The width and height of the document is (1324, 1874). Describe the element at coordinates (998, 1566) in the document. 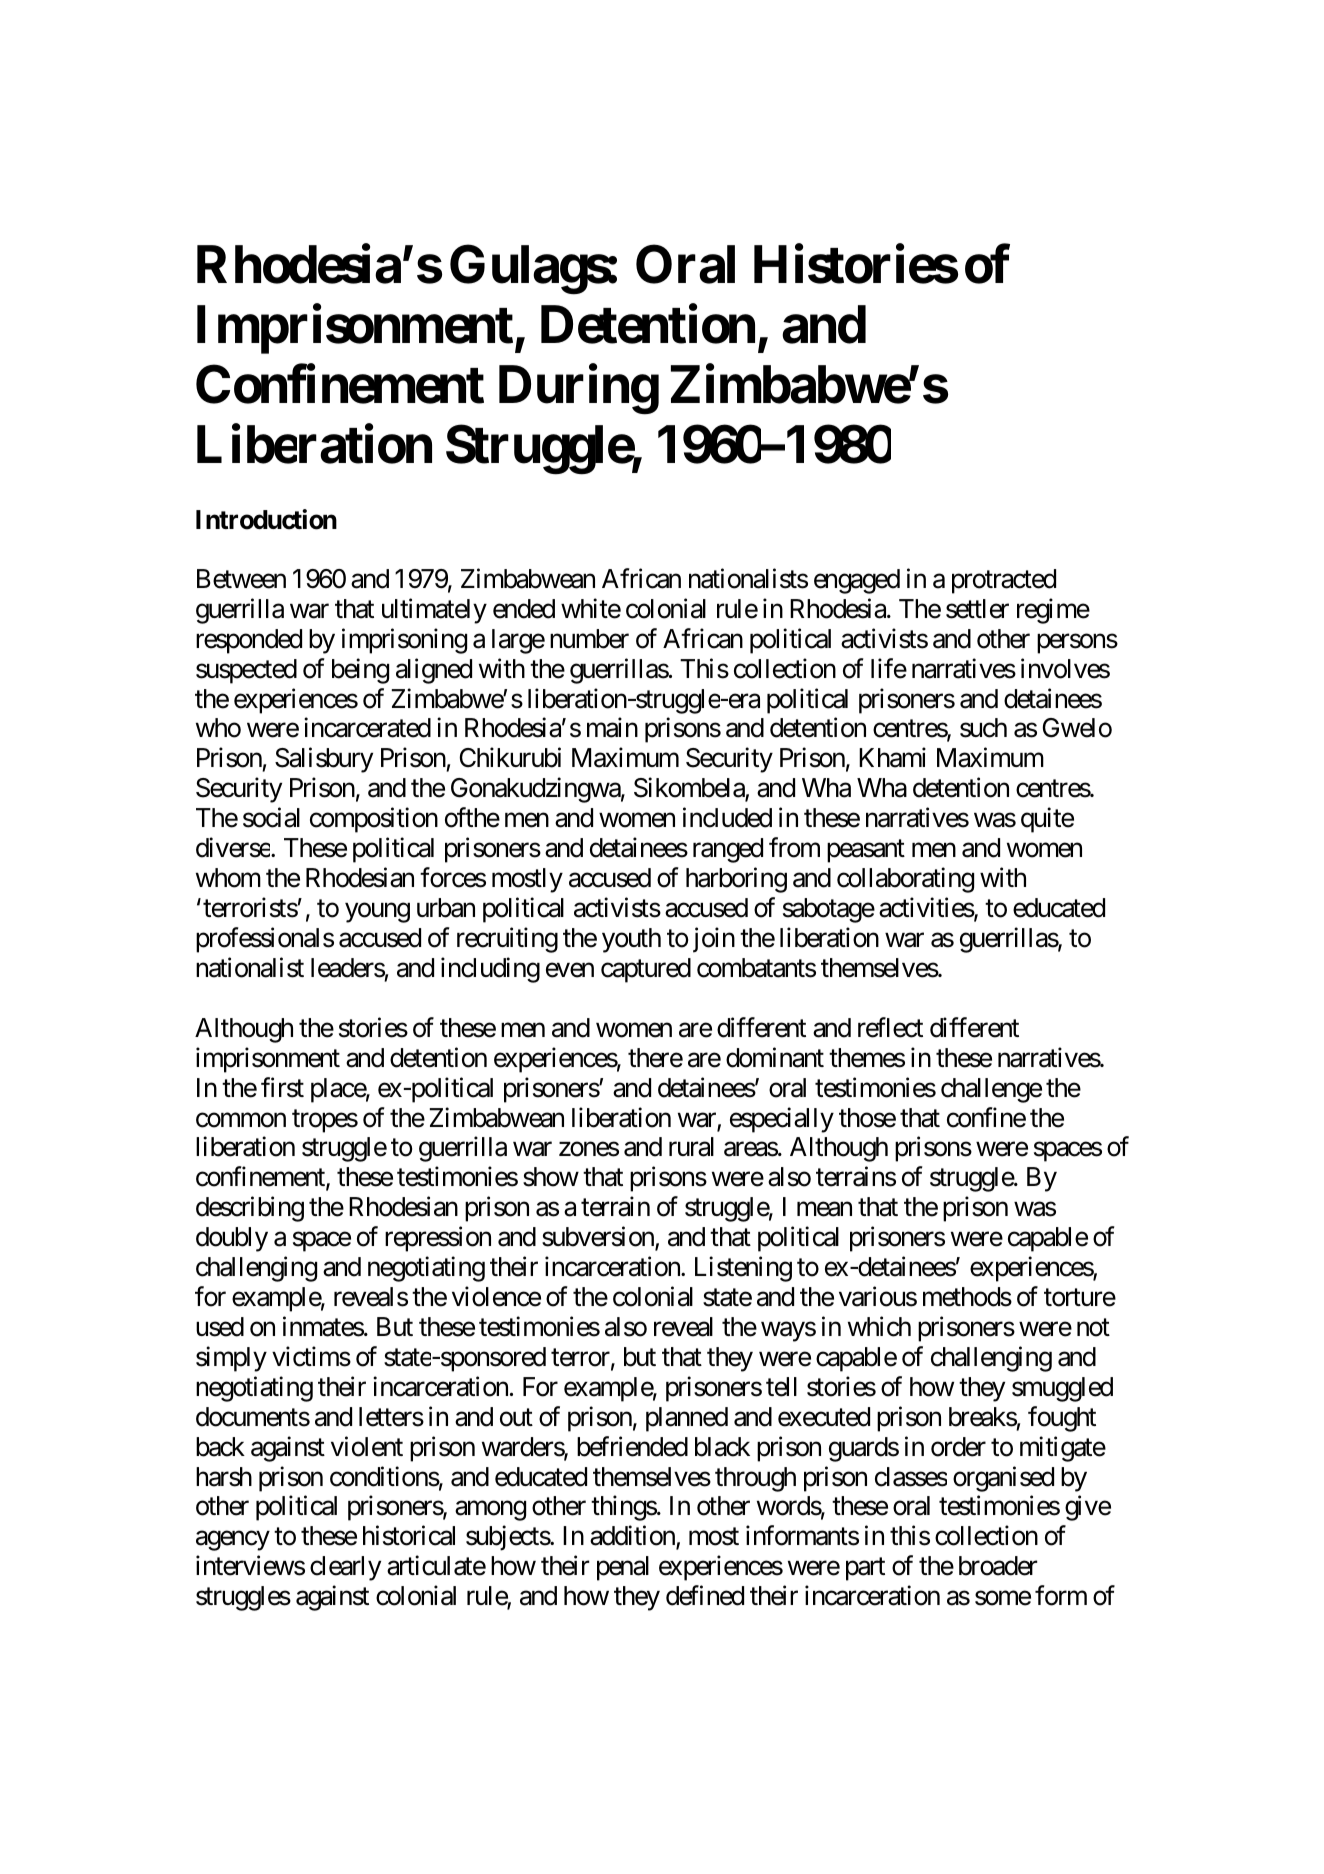

I see `broader` at that location.
